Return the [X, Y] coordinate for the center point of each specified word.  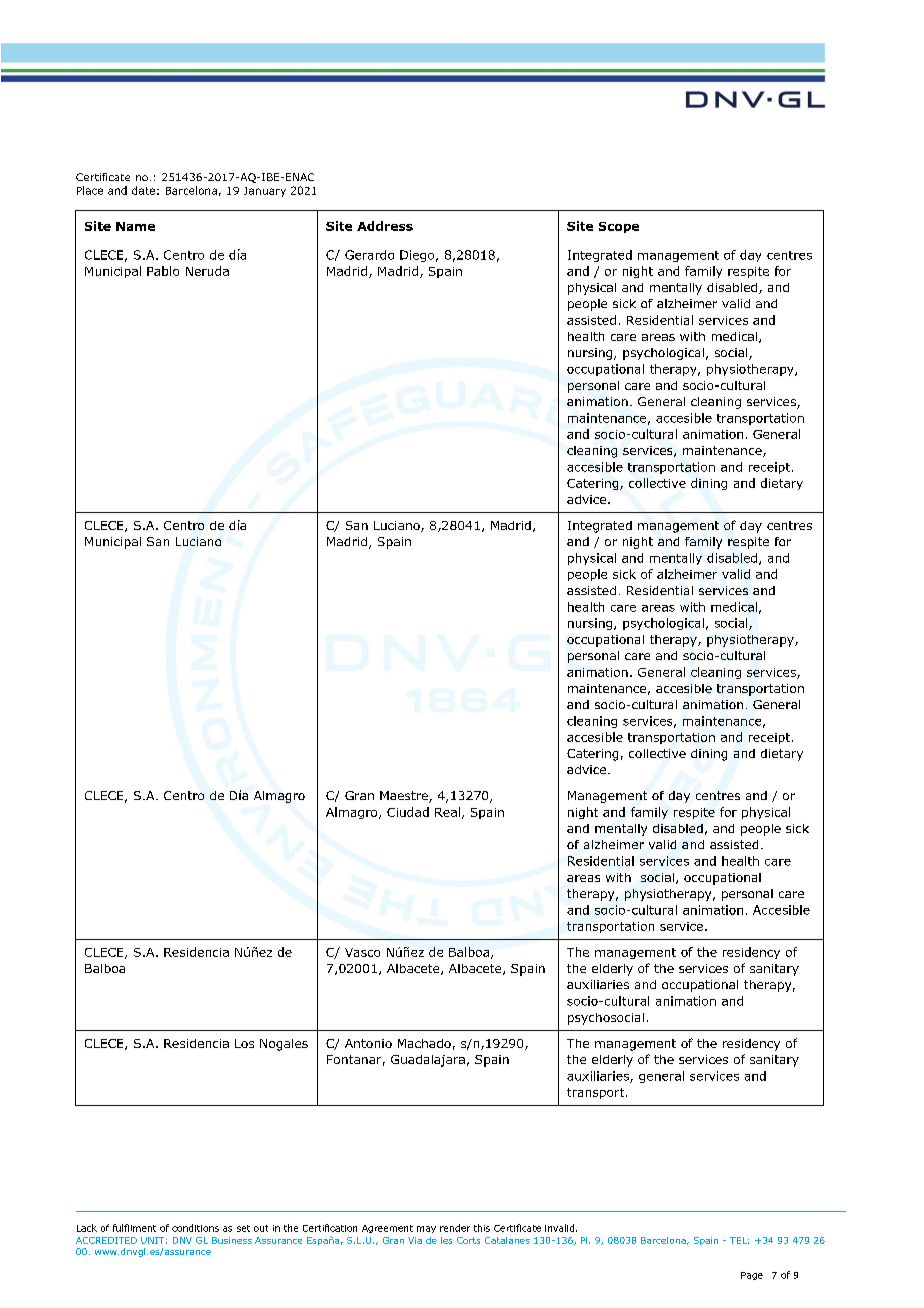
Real [447, 812]
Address [385, 226]
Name [135, 226]
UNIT [152, 1240]
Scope [619, 227]
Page [752, 1276]
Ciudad [408, 812]
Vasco [362, 952]
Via [415, 1240]
